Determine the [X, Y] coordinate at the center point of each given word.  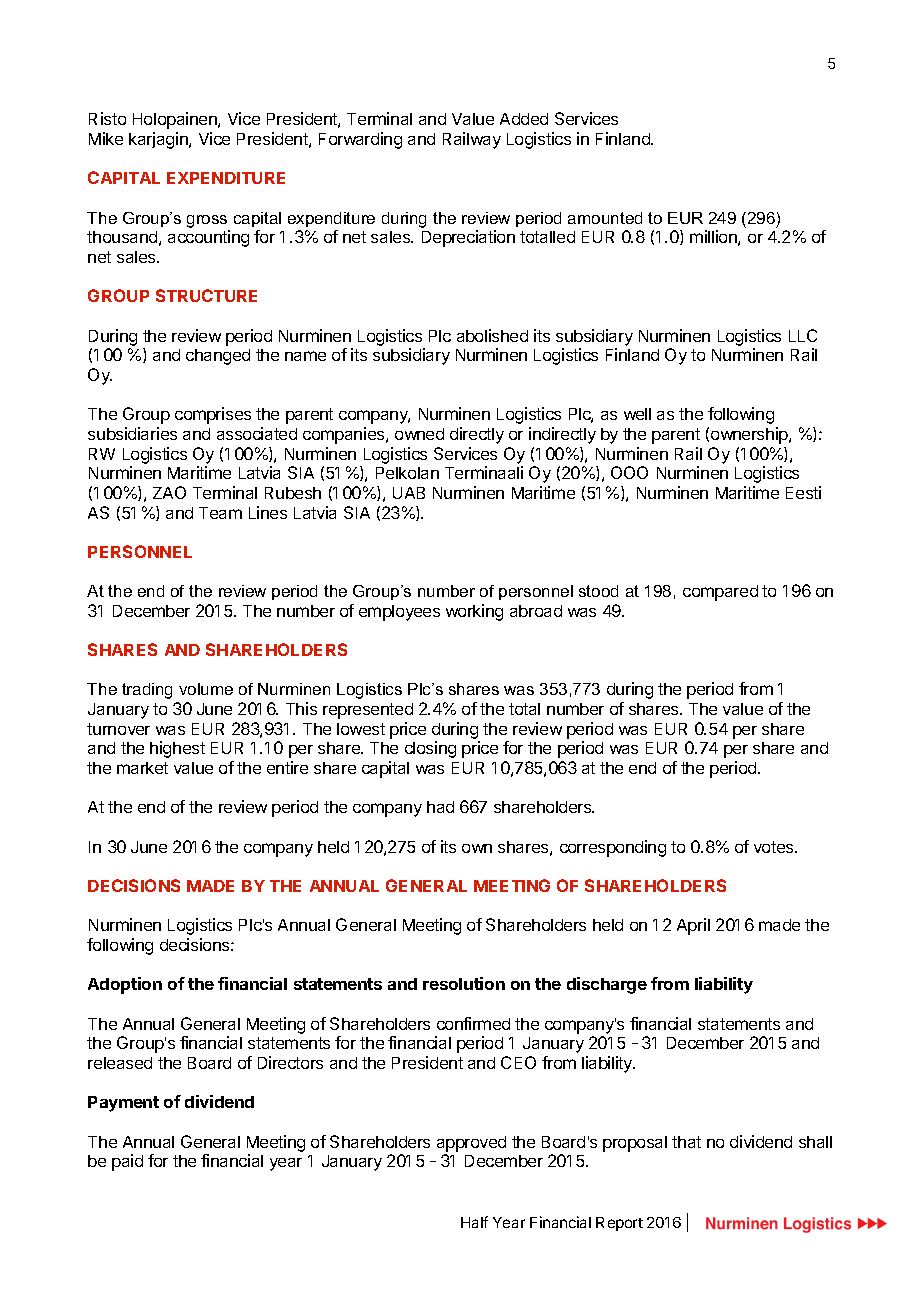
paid [127, 1162]
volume [206, 689]
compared [720, 593]
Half [474, 1222]
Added [524, 119]
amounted [605, 218]
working [474, 612]
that [686, 1142]
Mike [106, 138]
